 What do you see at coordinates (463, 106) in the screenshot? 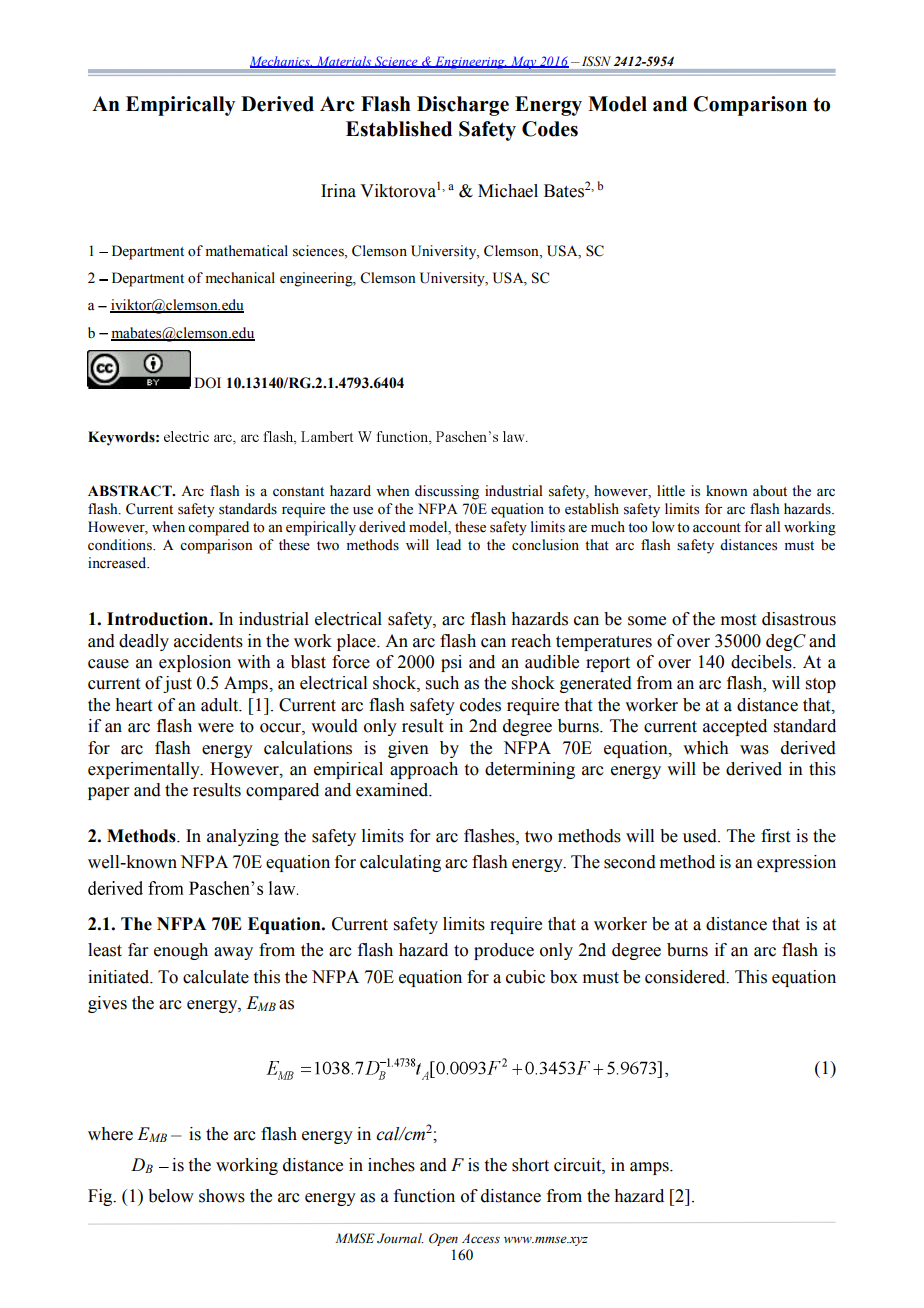
I see `Discharge` at bounding box center [463, 106].
